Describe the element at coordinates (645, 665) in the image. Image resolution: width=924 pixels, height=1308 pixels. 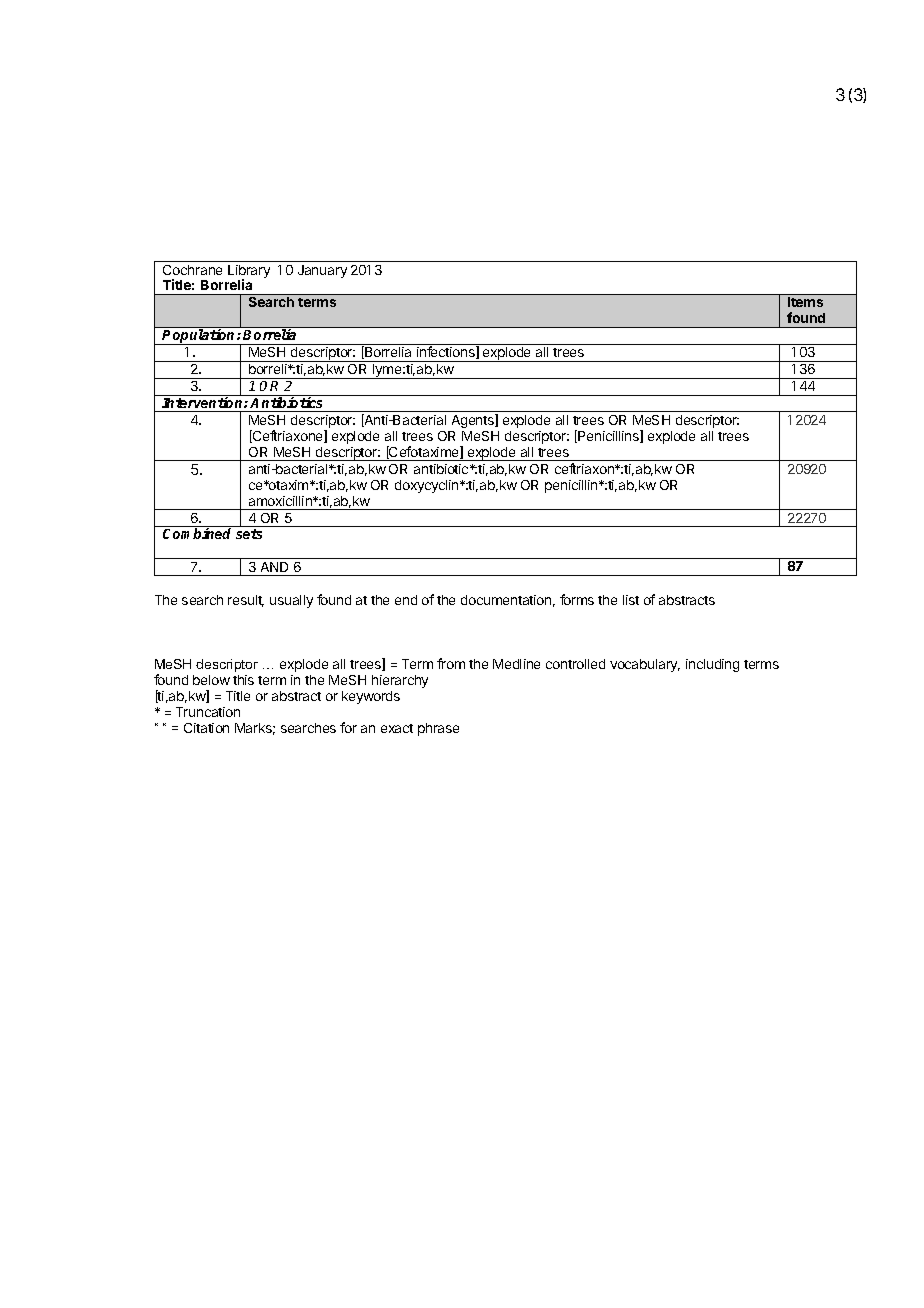
I see `vocabulary` at that location.
